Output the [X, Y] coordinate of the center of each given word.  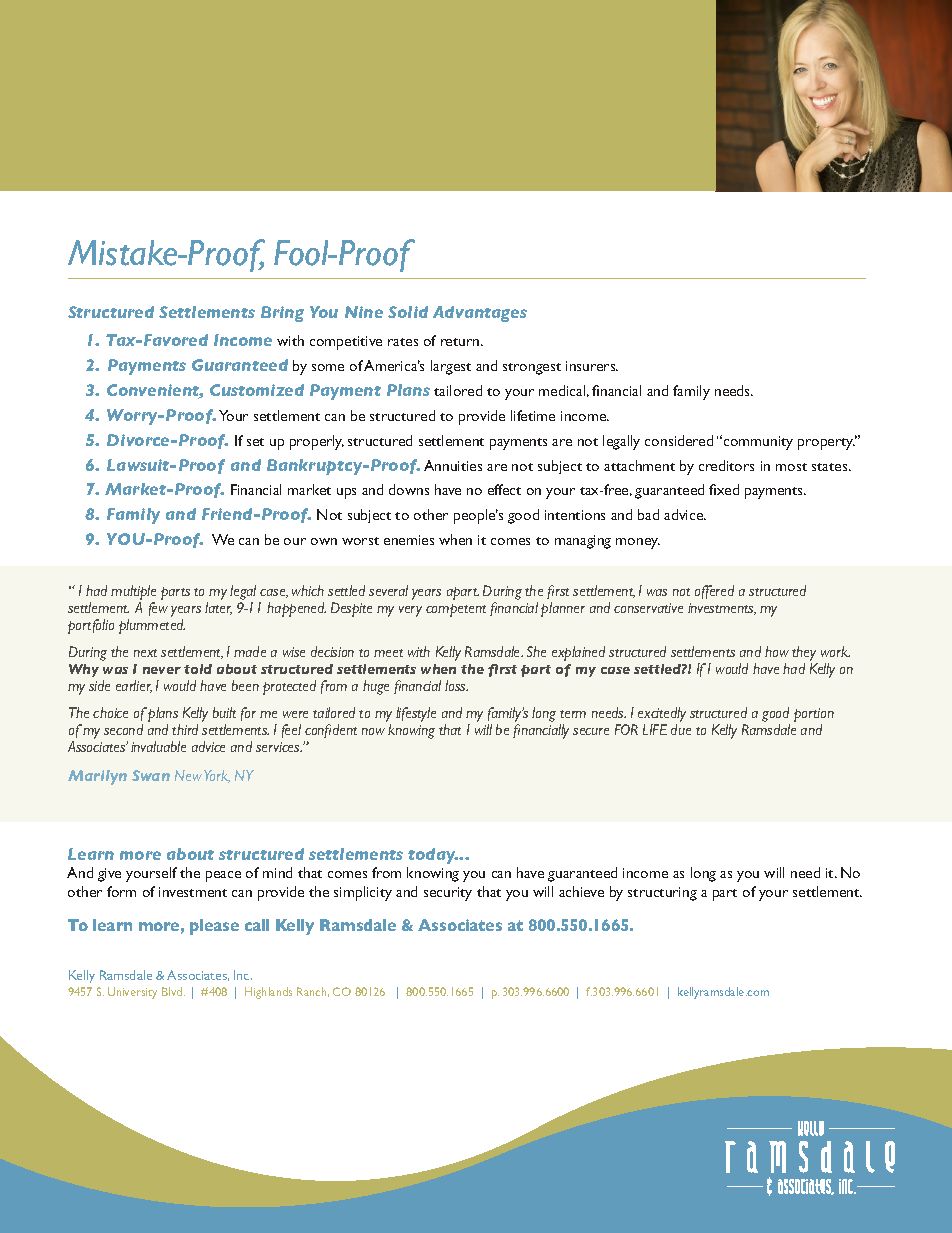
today [433, 856]
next [145, 653]
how [777, 651]
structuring [662, 894]
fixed [724, 489]
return [461, 342]
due [681, 729]
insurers [592, 366]
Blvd [173, 991]
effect [504, 489]
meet [388, 653]
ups [346, 493]
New [188, 775]
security [448, 894]
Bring [282, 314]
